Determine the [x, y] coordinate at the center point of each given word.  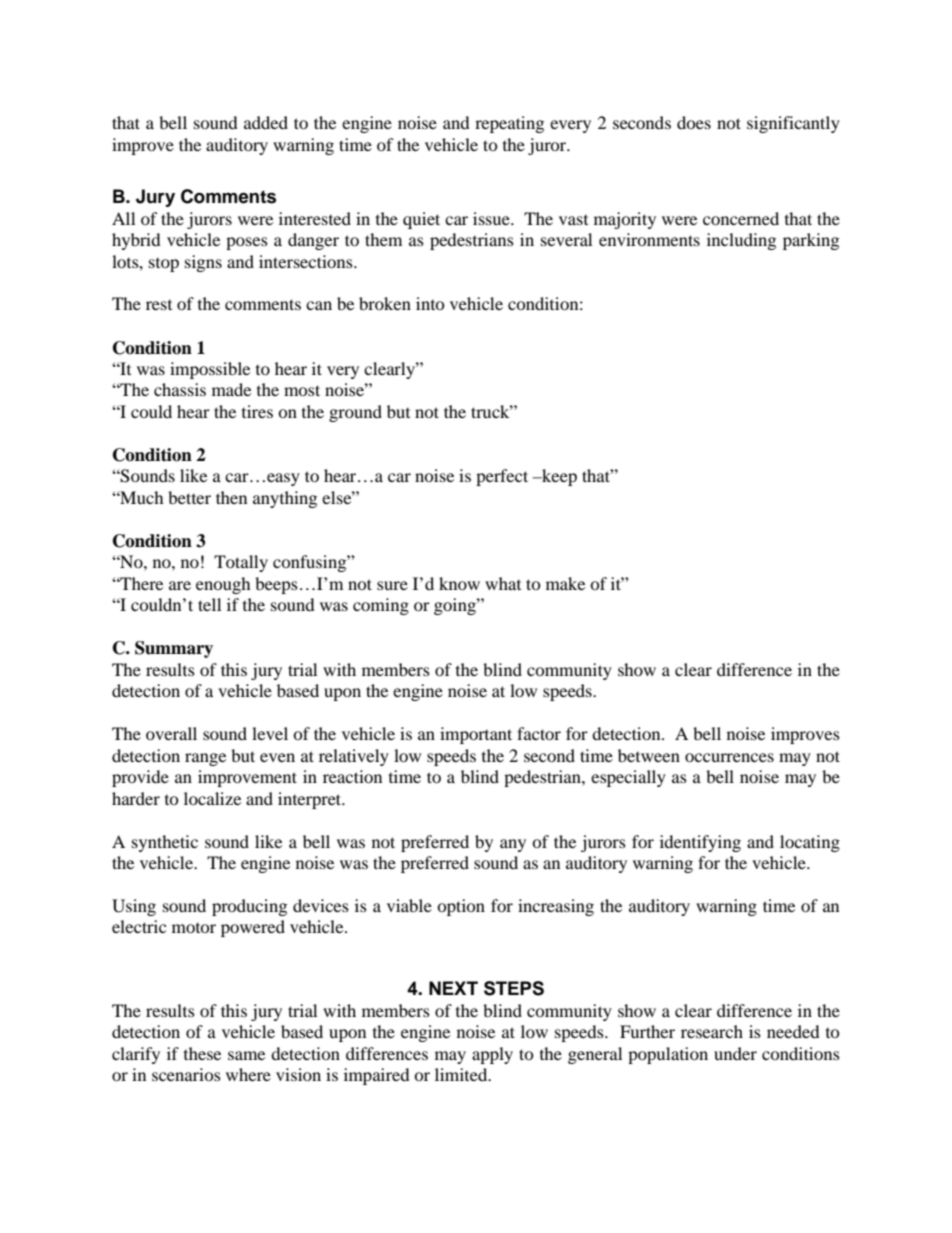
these [202, 1053]
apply [492, 1055]
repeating [509, 124]
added [266, 122]
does [694, 122]
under [735, 1053]
